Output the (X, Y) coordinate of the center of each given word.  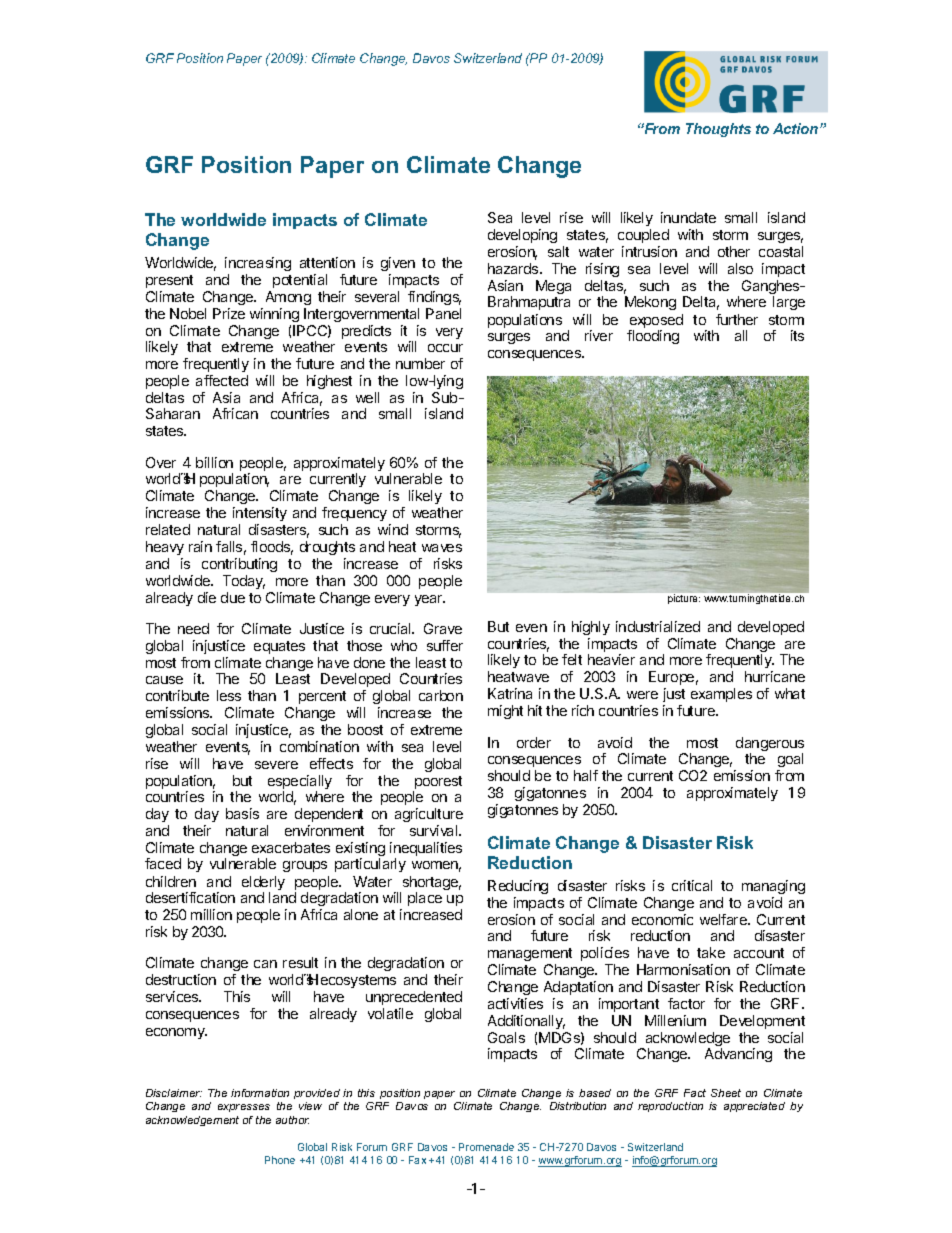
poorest (437, 784)
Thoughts (718, 130)
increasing (258, 264)
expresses (244, 1108)
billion (214, 462)
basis (242, 813)
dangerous (770, 745)
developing (522, 236)
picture (684, 599)
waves (442, 548)
